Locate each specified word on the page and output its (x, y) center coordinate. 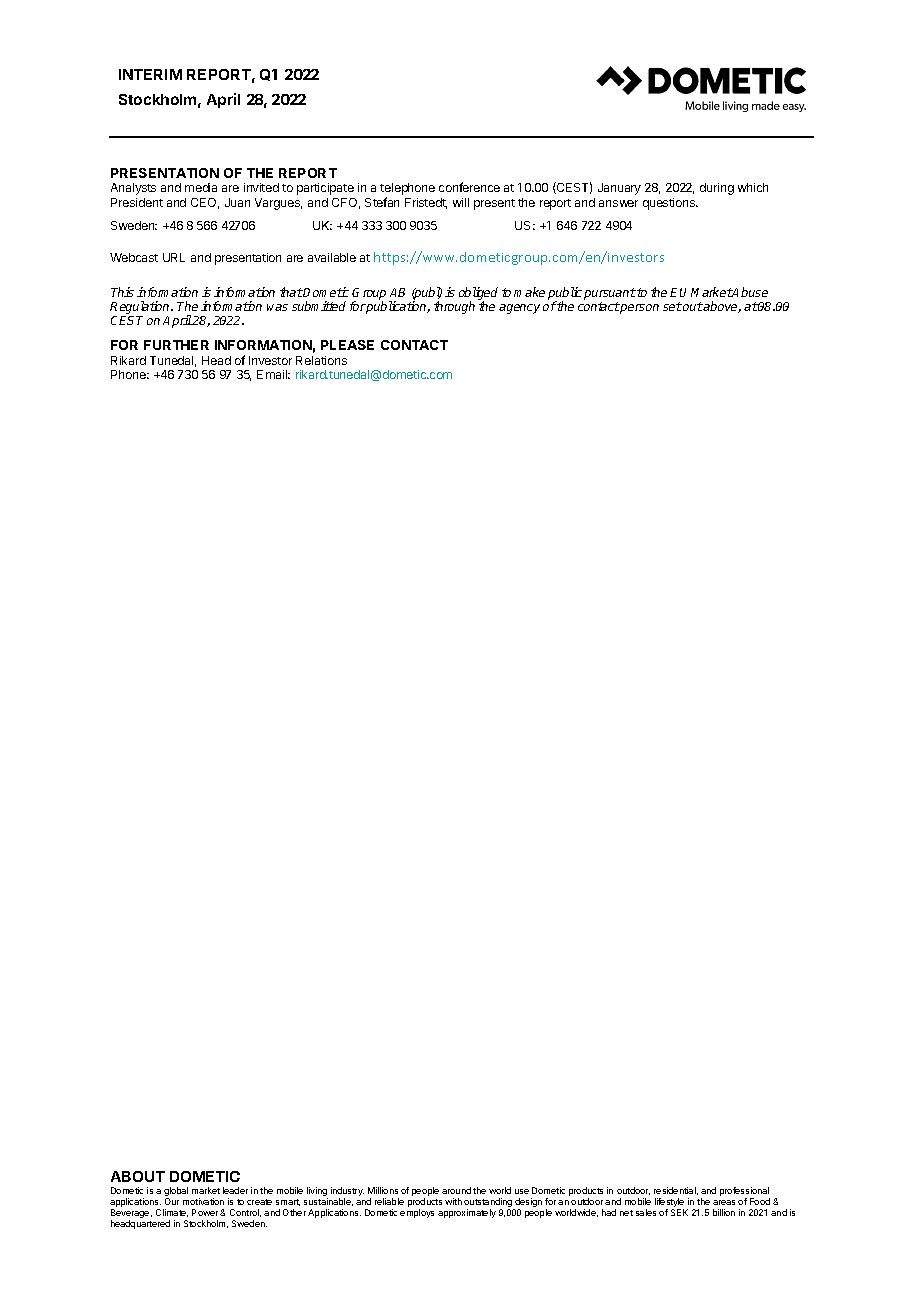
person (639, 309)
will (461, 202)
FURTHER (176, 345)
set (672, 306)
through (454, 307)
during (717, 189)
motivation (203, 1201)
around (456, 1190)
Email (273, 374)
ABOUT (138, 1176)
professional (745, 1193)
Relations (321, 360)
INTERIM (150, 74)
